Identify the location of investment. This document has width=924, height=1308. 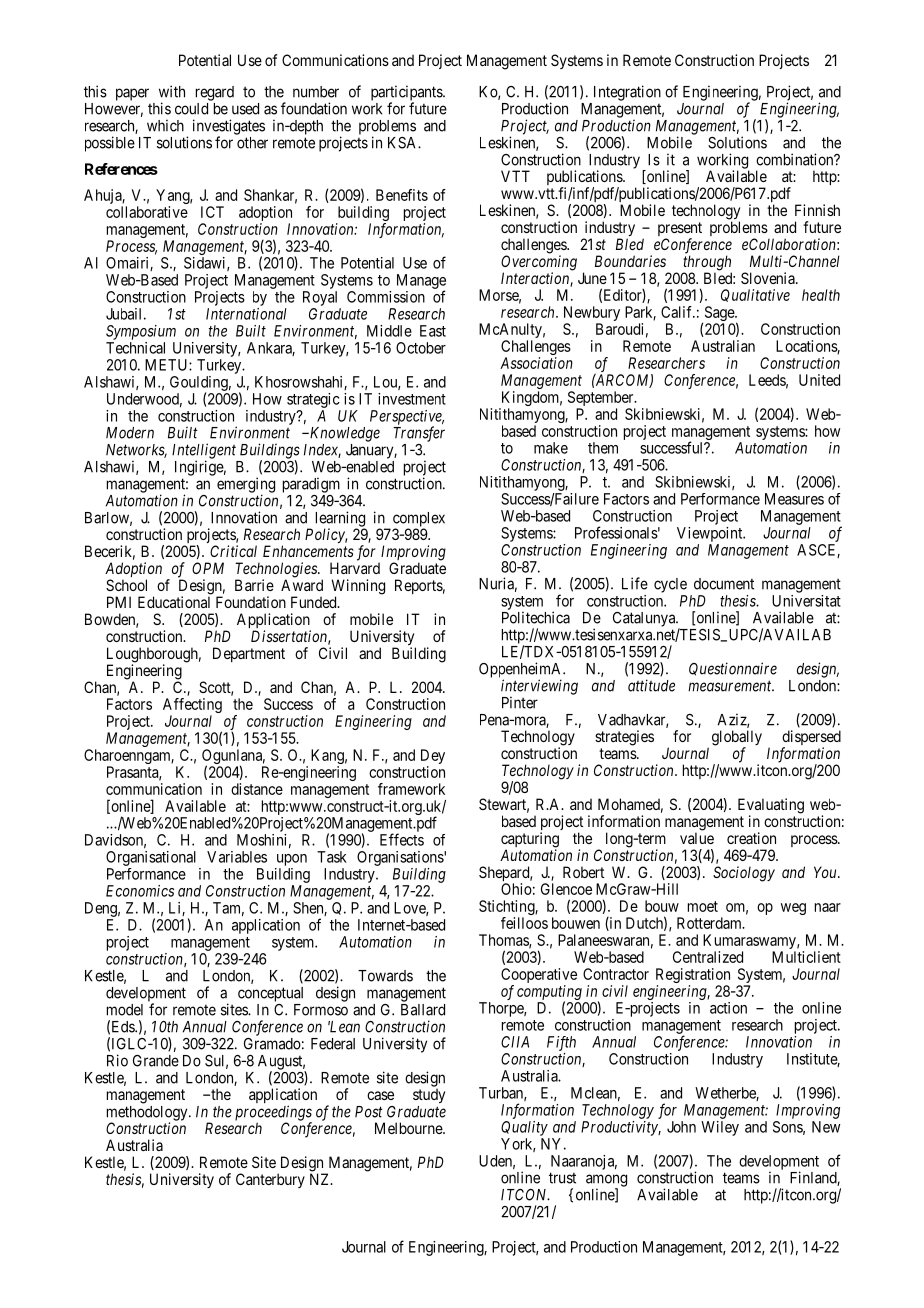
(412, 399).
